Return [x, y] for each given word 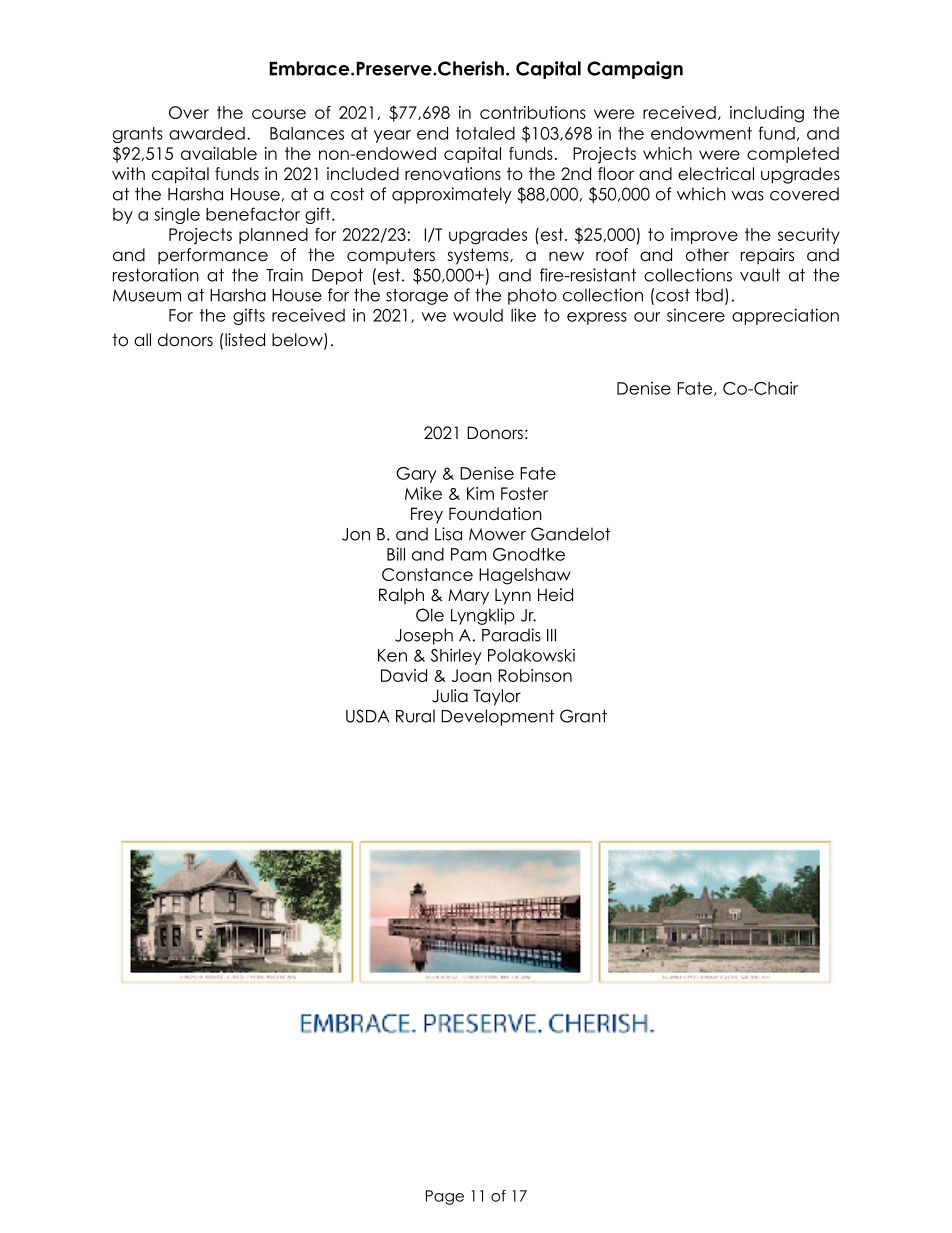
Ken [392, 655]
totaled [485, 133]
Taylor [497, 697]
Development [497, 717]
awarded [207, 133]
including [767, 114]
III [551, 635]
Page [445, 1197]
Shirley [456, 656]
